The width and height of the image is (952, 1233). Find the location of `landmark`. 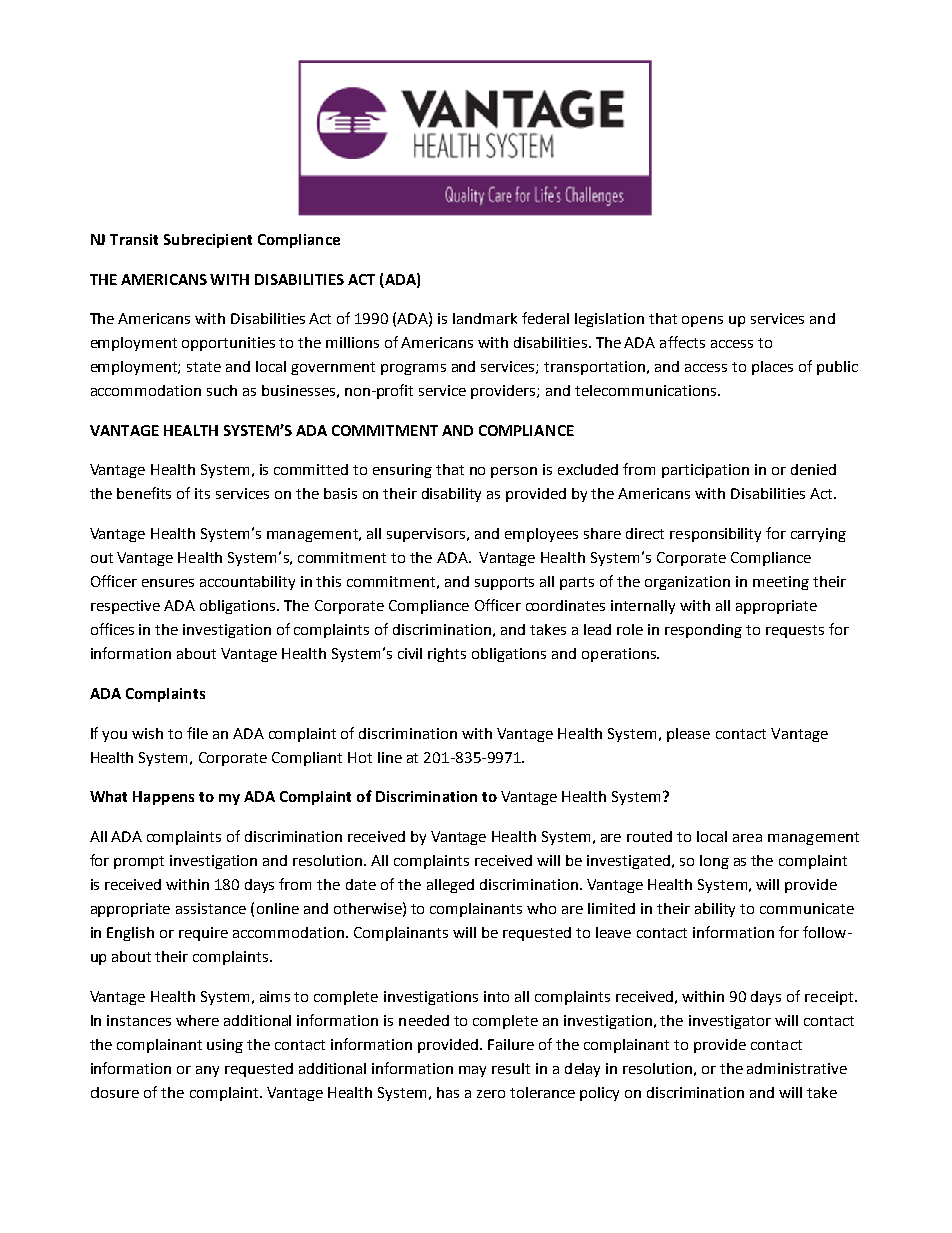

landmark is located at coordinates (485, 318).
